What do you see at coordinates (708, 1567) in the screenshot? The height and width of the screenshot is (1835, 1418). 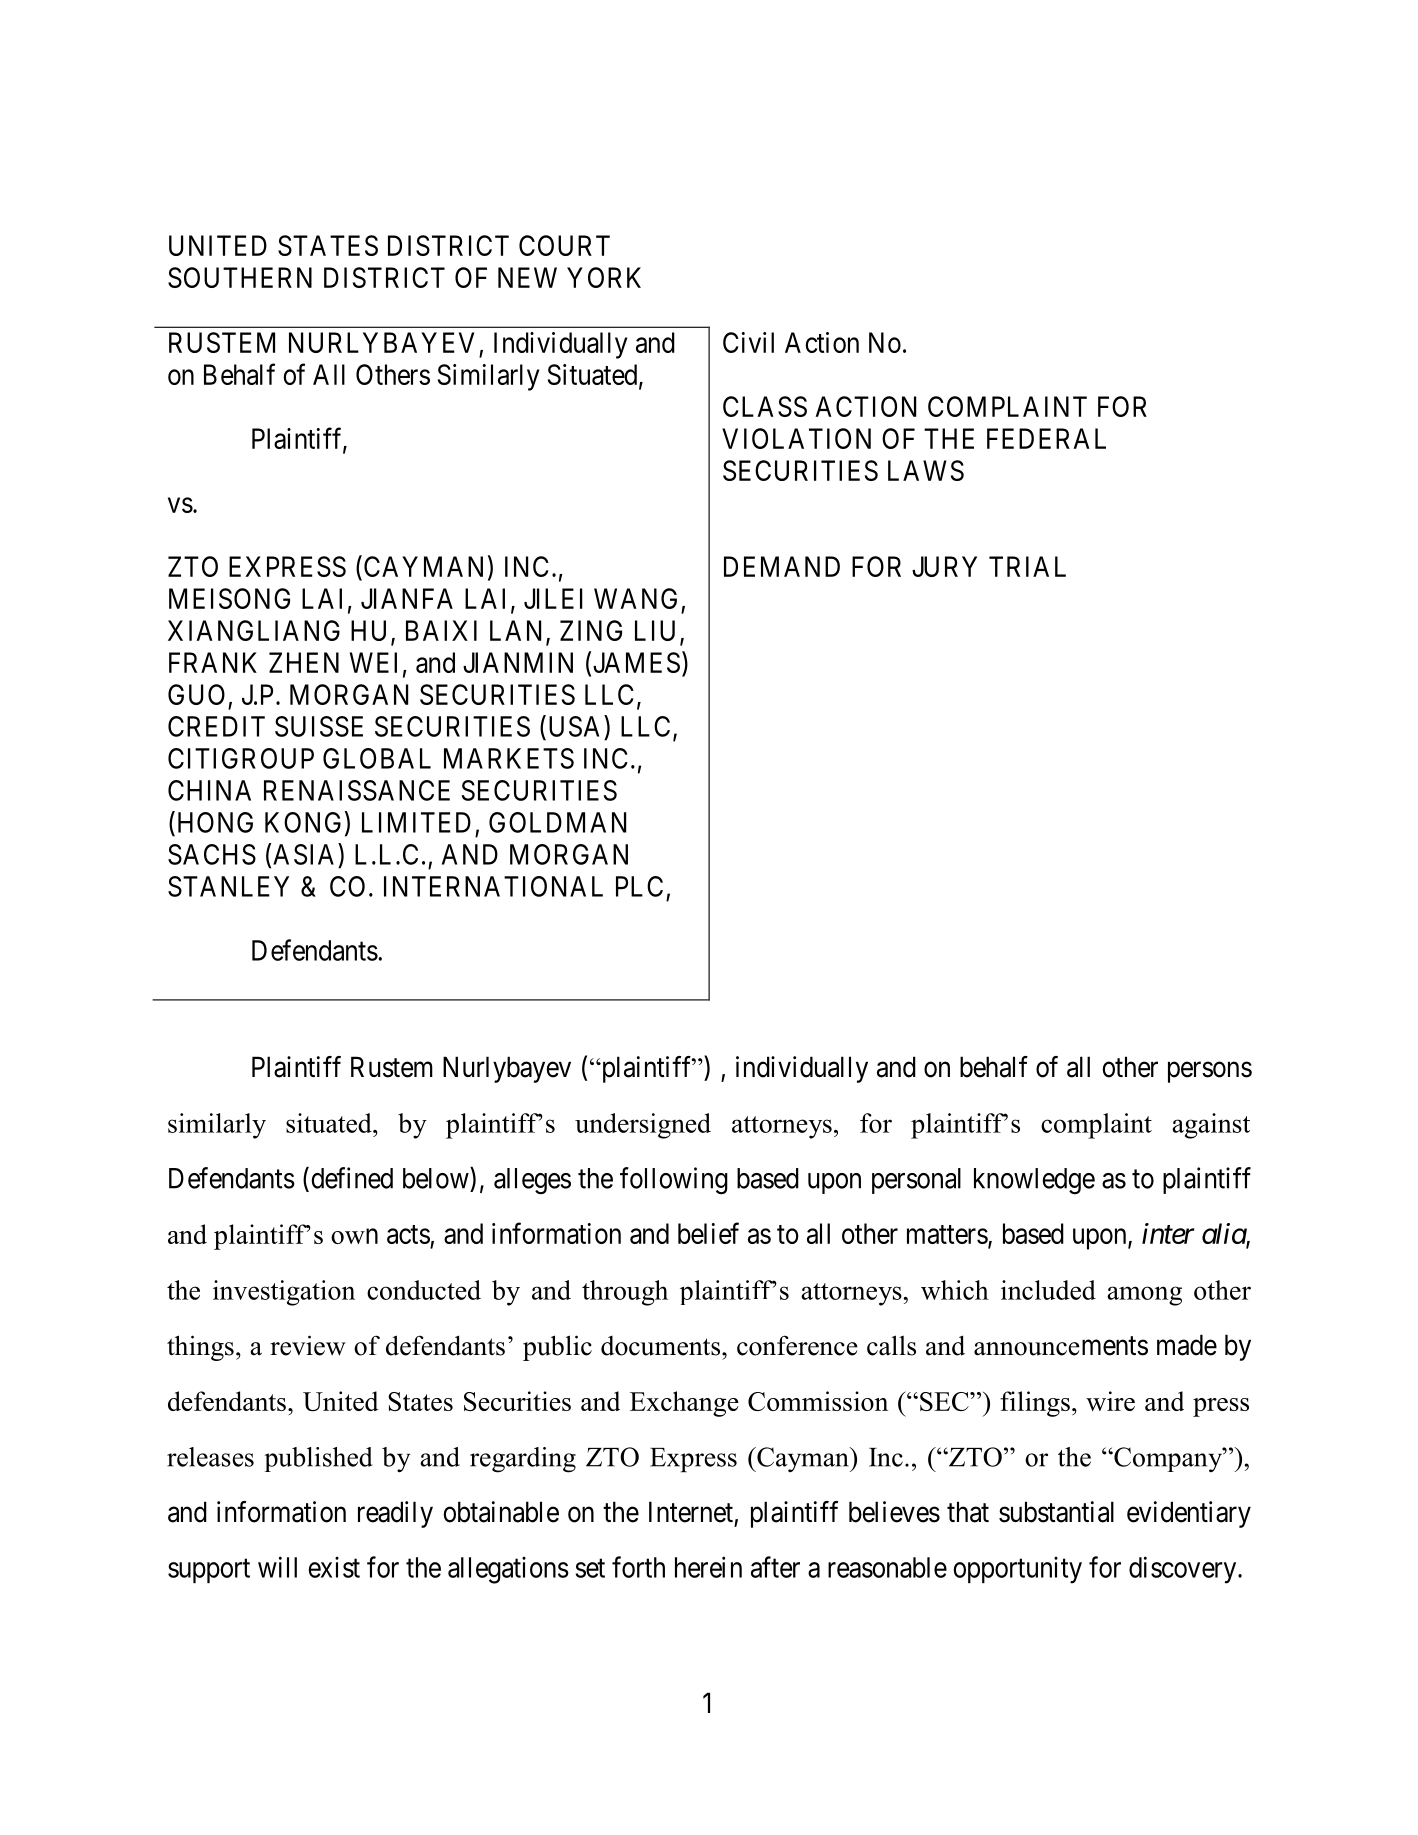 I see `herein` at bounding box center [708, 1567].
